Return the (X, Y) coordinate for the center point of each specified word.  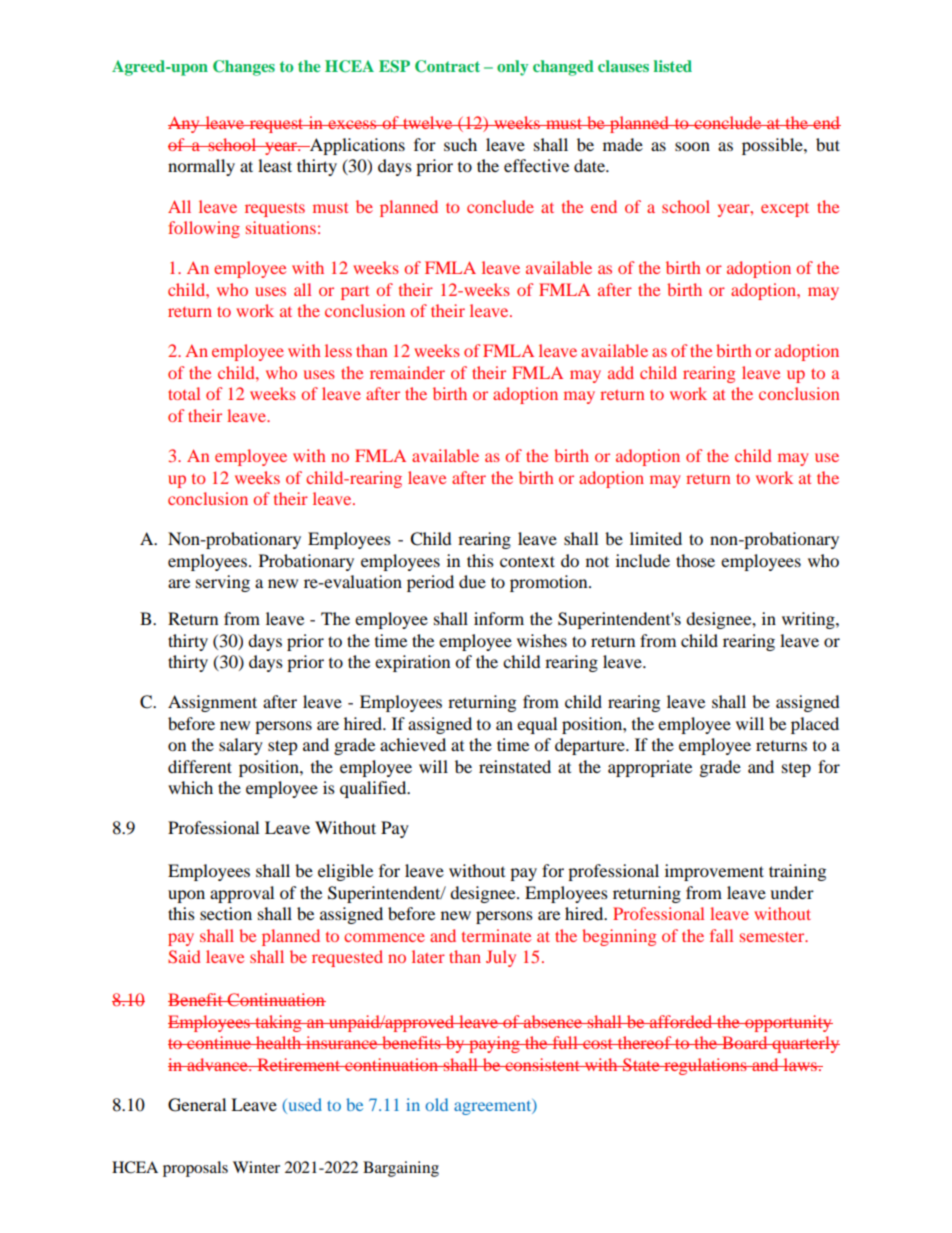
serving (223, 583)
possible (773, 146)
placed (815, 725)
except (785, 210)
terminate (496, 935)
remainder (407, 372)
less (338, 350)
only (512, 68)
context (527, 561)
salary (241, 746)
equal (537, 725)
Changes (244, 68)
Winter (256, 1167)
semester (773, 937)
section (226, 913)
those (695, 560)
